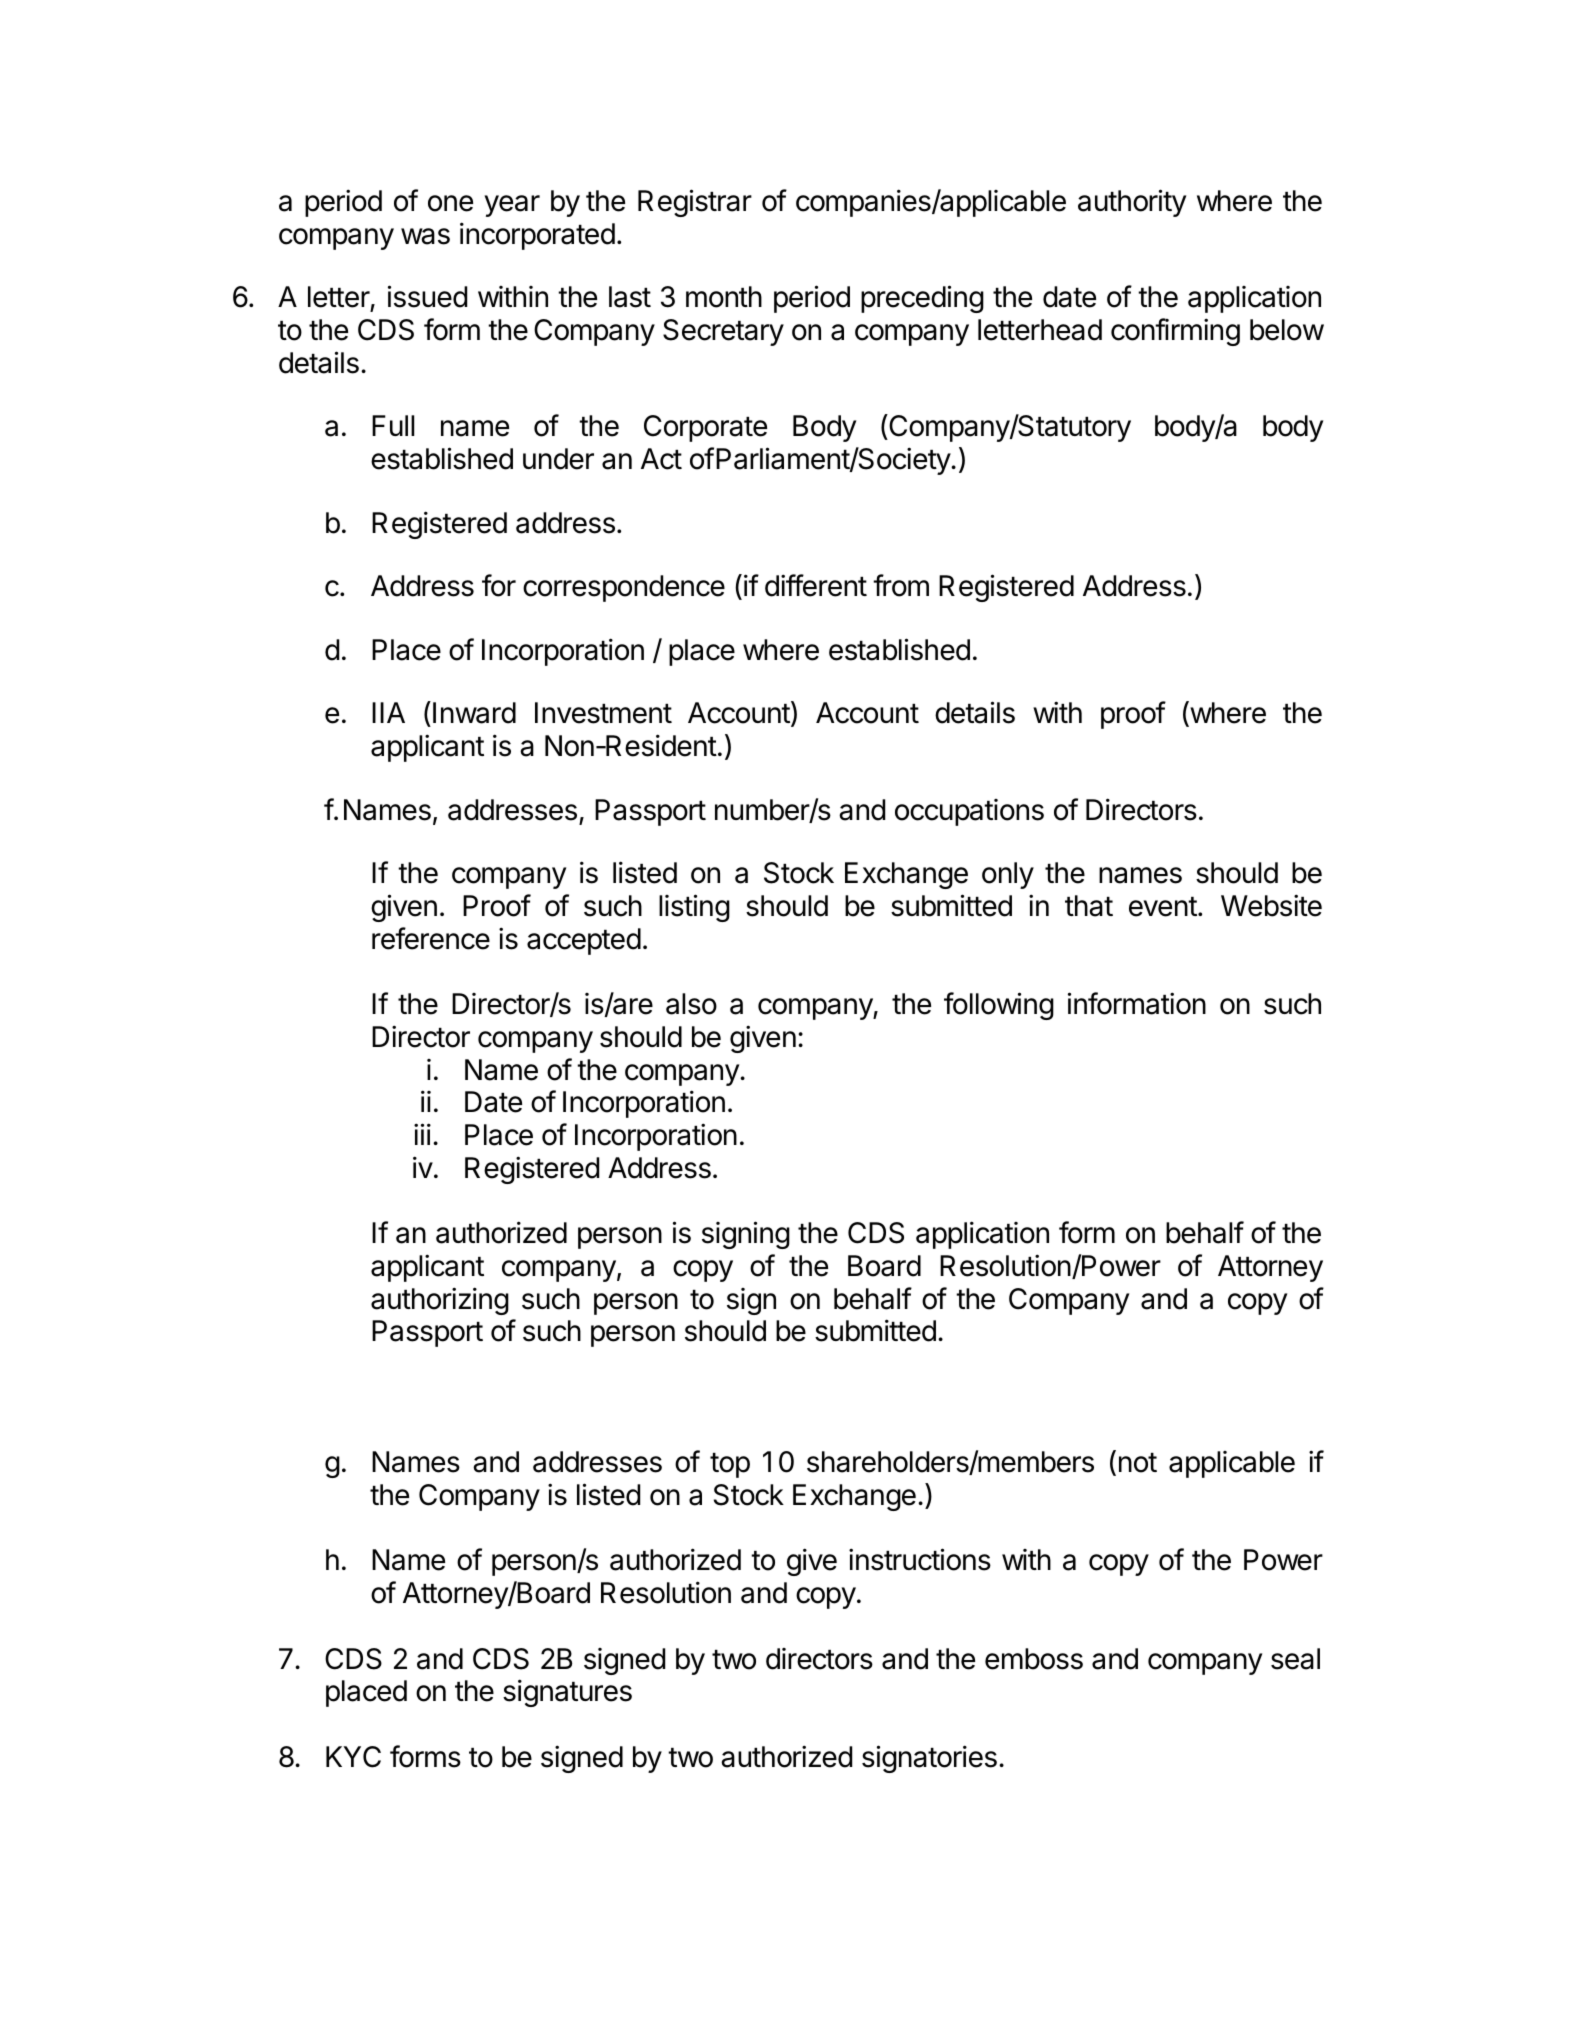 The height and width of the screenshot is (2037, 1574). I want to click on was, so click(425, 236).
